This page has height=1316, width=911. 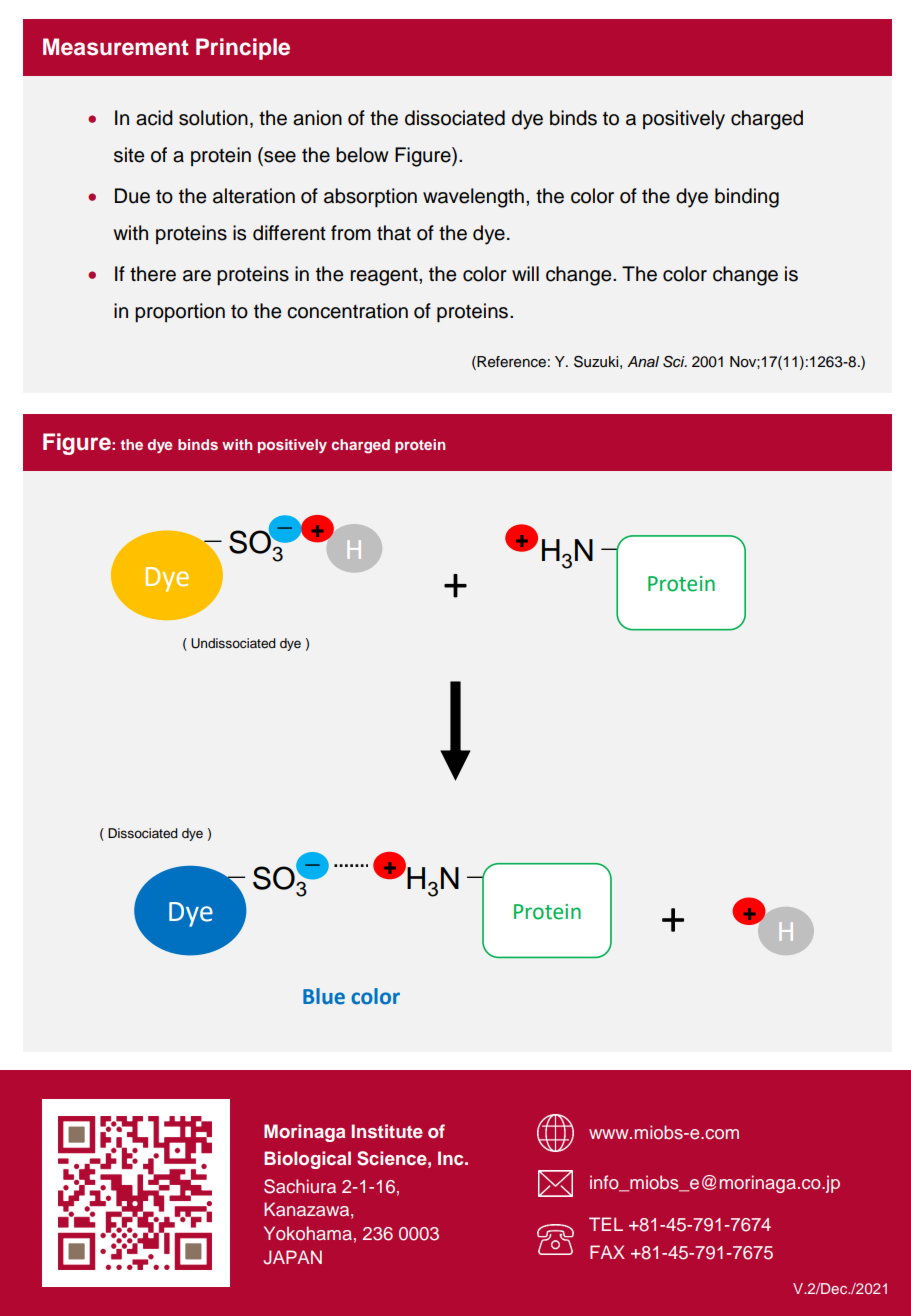 What do you see at coordinates (606, 1224) in the page?
I see `TEL` at bounding box center [606, 1224].
